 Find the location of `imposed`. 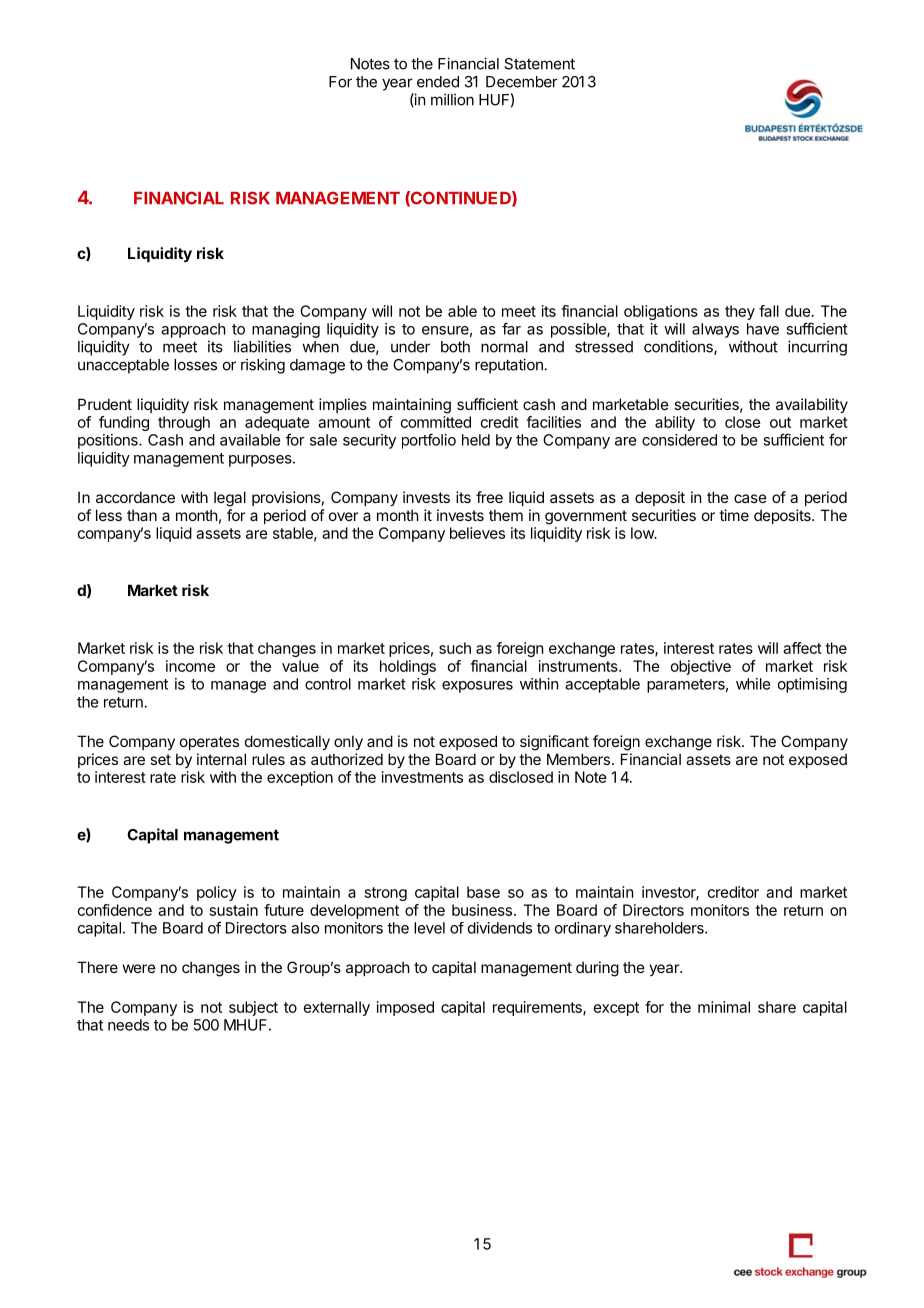

imposed is located at coordinates (405, 1008).
